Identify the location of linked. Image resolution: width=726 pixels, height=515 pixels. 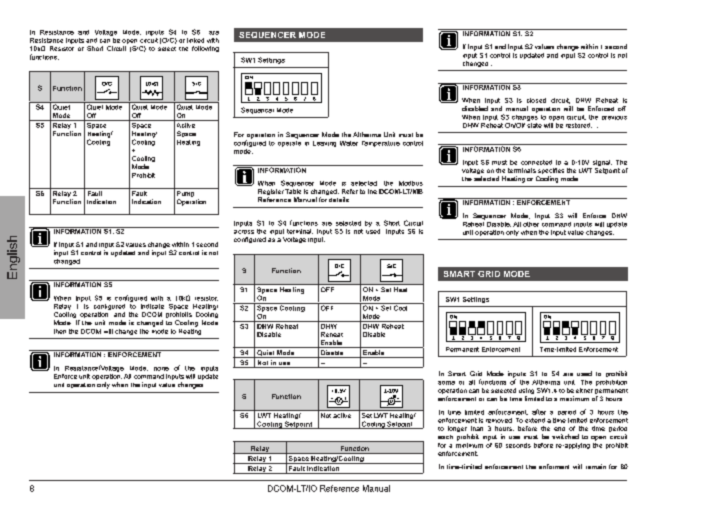
(195, 40).
